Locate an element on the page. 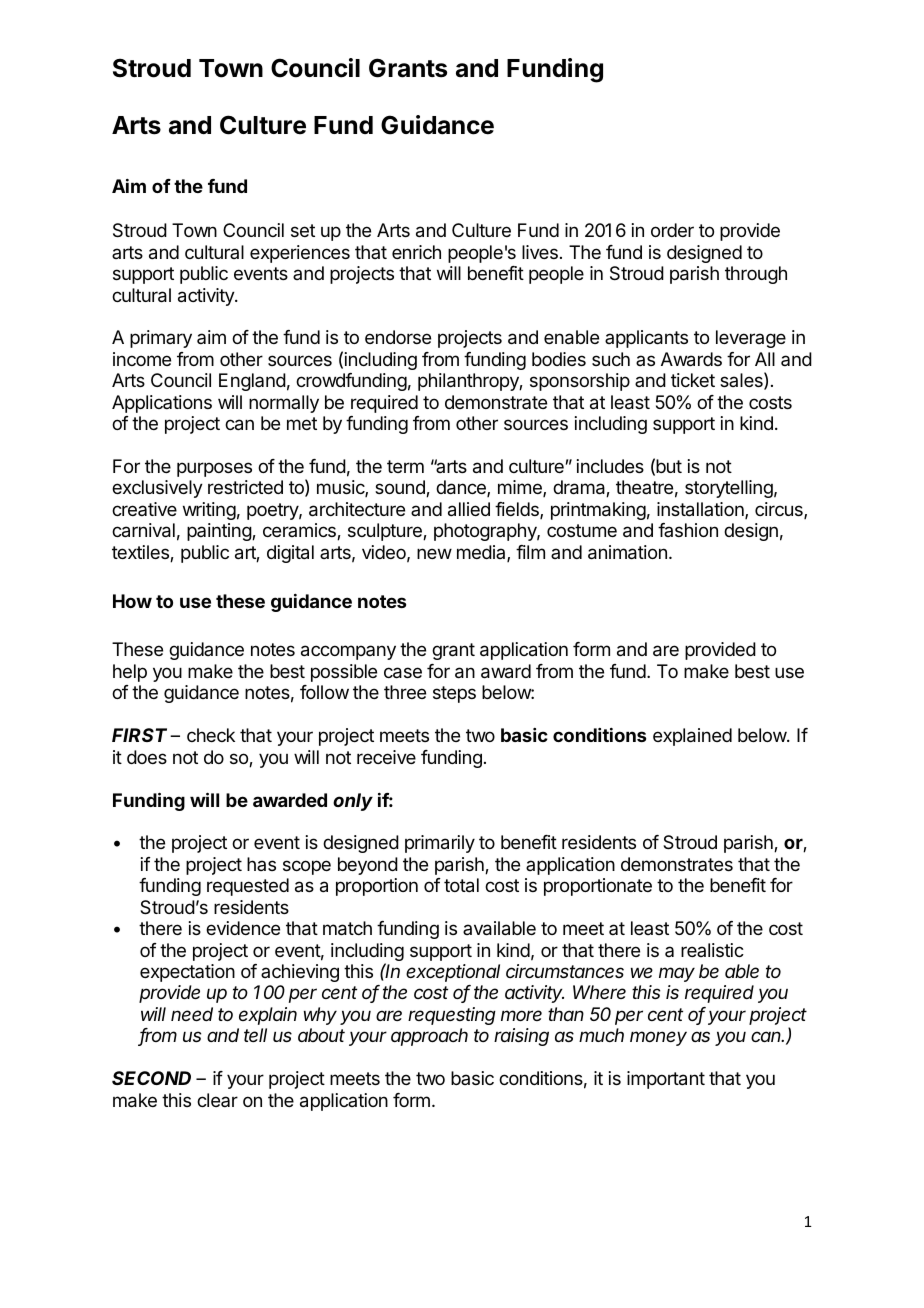 The image size is (924, 1308). experiences is located at coordinates (300, 254).
